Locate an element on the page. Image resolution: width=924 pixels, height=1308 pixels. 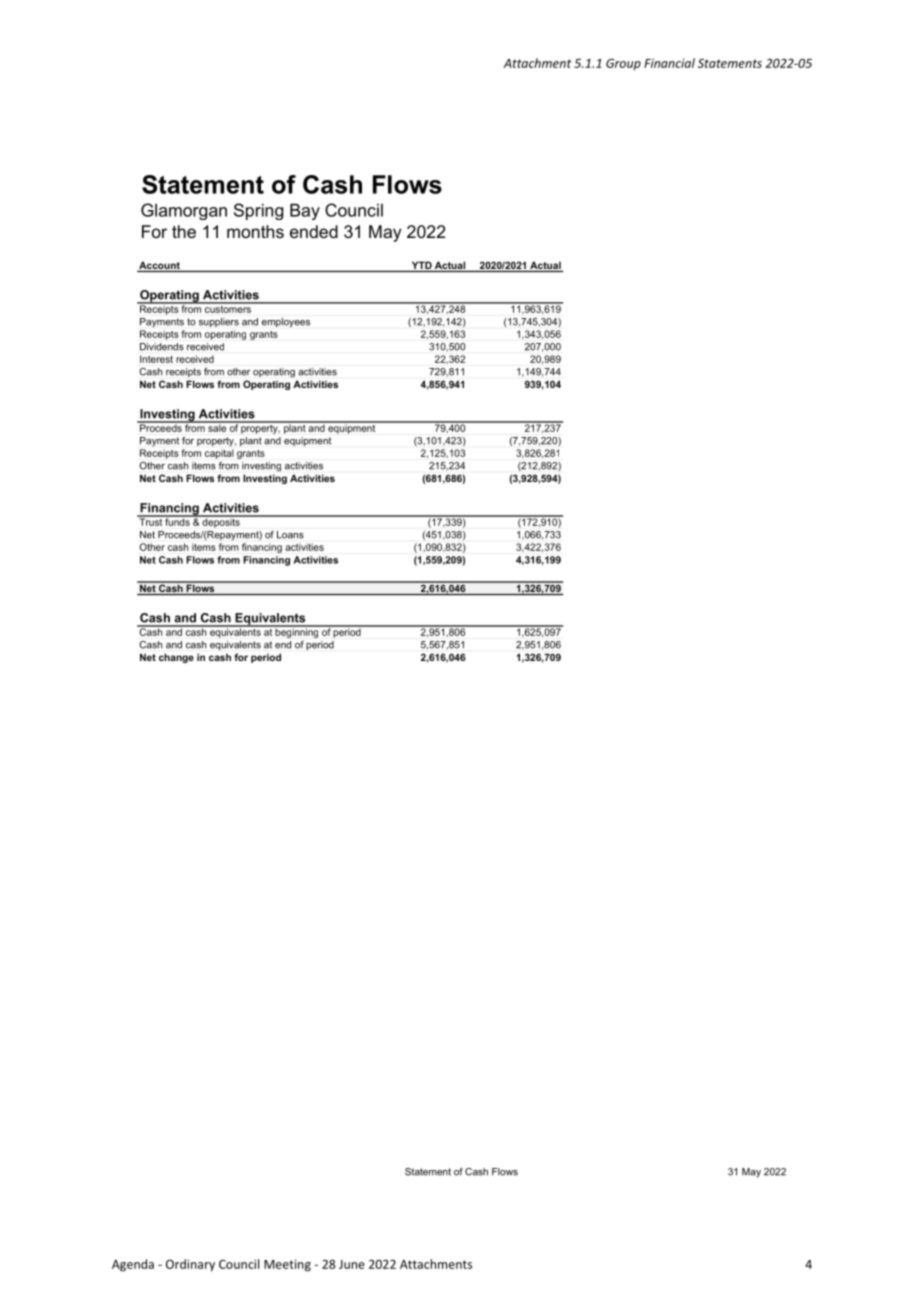
Agenda is located at coordinates (133, 1265).
